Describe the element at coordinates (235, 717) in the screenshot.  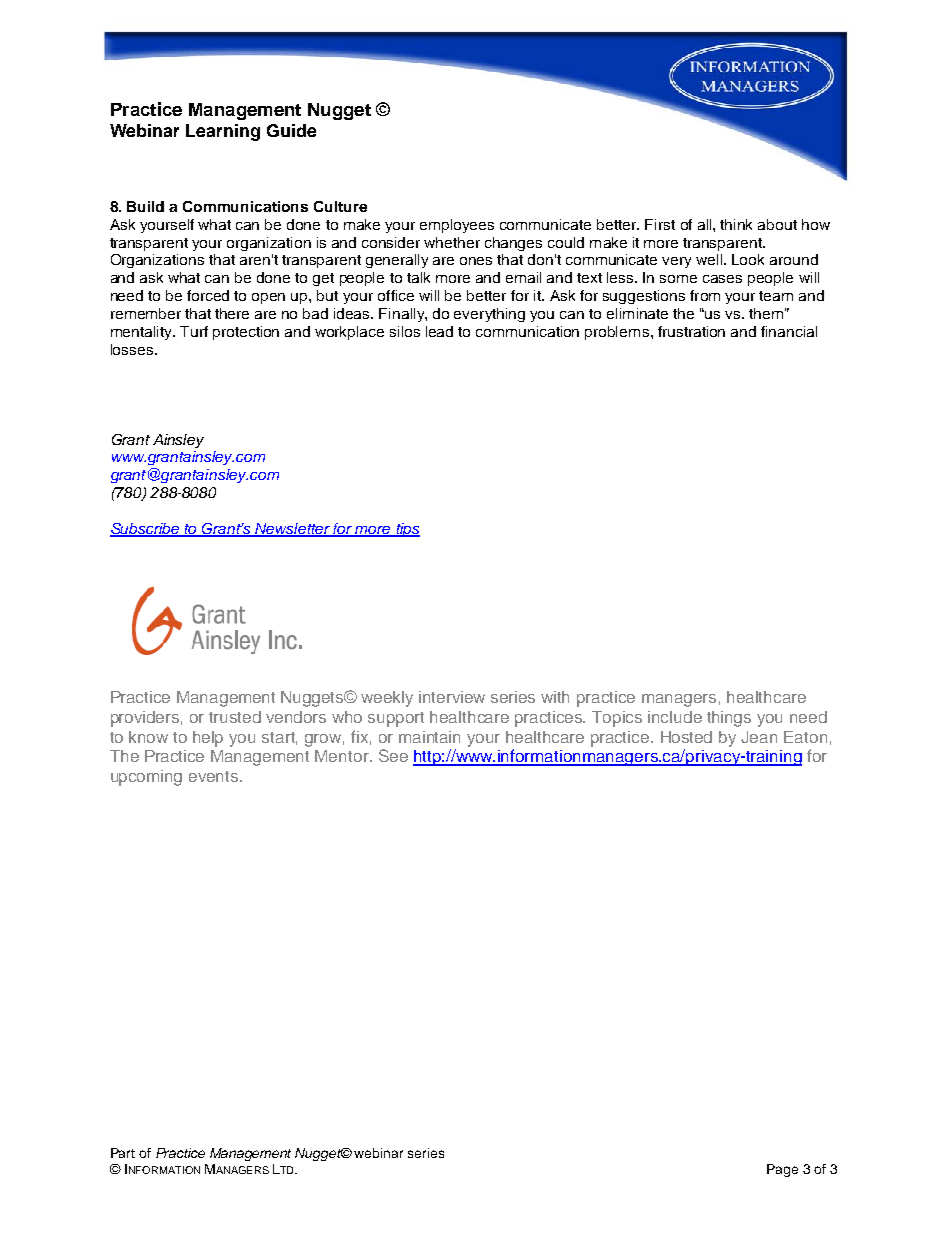
I see `trusted` at that location.
